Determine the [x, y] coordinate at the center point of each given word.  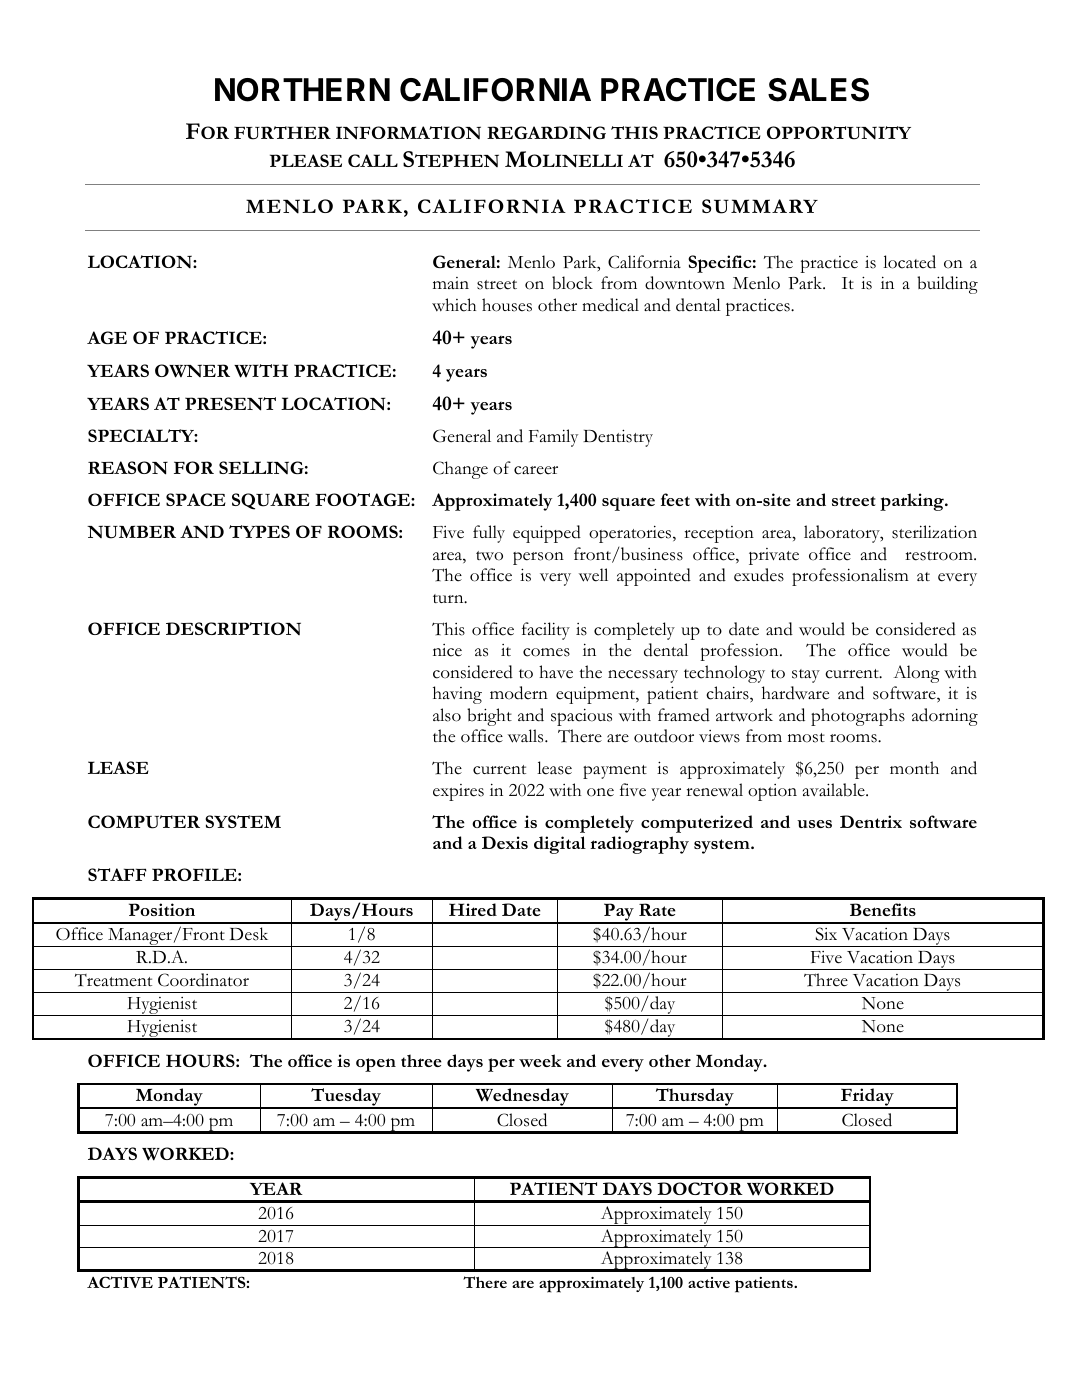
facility [546, 631]
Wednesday [522, 1098]
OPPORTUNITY [839, 133]
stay [806, 676]
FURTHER [282, 133]
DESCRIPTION [233, 628]
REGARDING [546, 133]
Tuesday [346, 1098]
